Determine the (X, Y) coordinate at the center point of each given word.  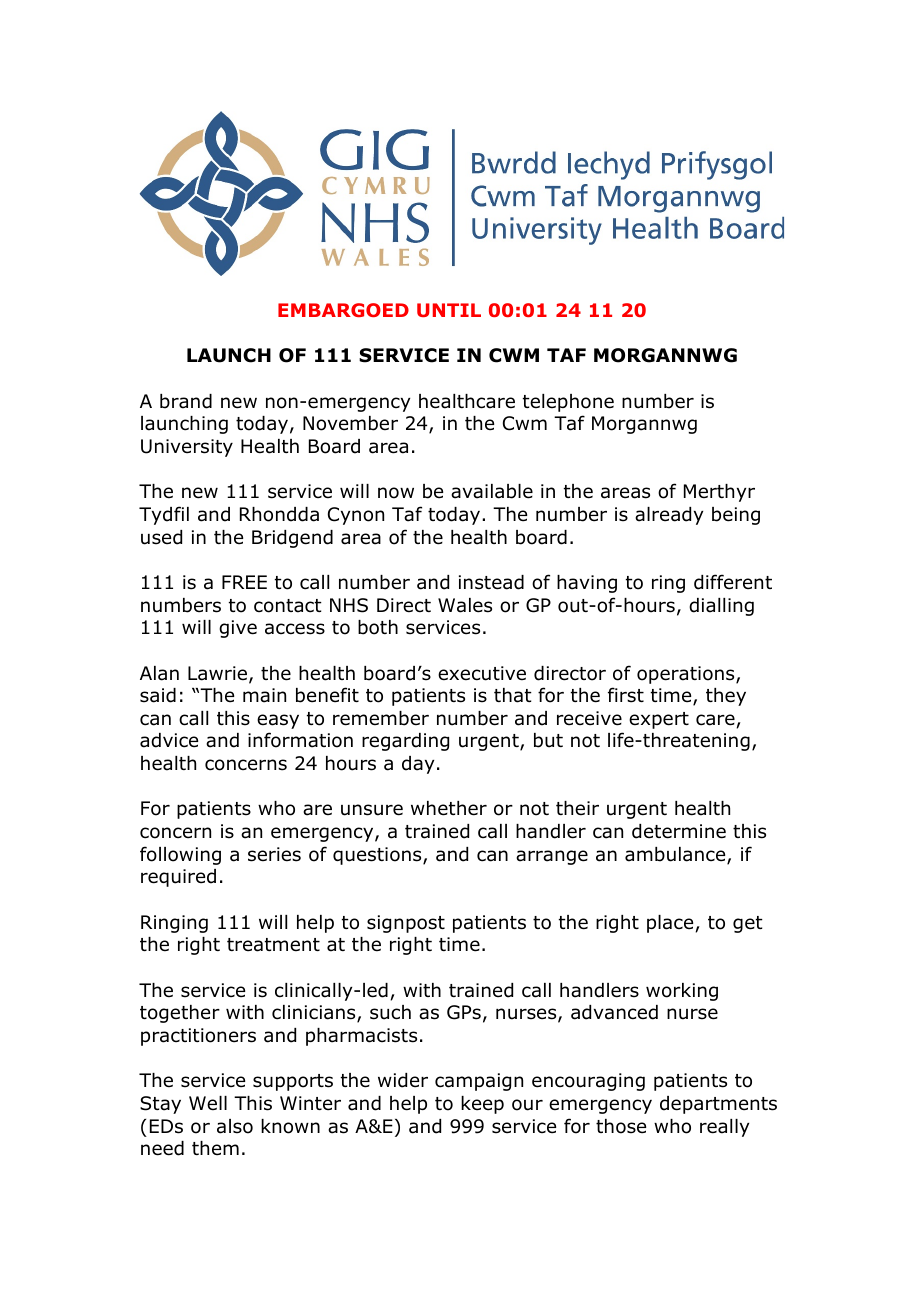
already (669, 516)
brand (186, 401)
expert (659, 720)
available (492, 491)
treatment (273, 945)
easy (278, 721)
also (235, 1126)
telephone (568, 403)
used (161, 537)
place (671, 924)
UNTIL (449, 310)
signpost (406, 924)
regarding (405, 742)
